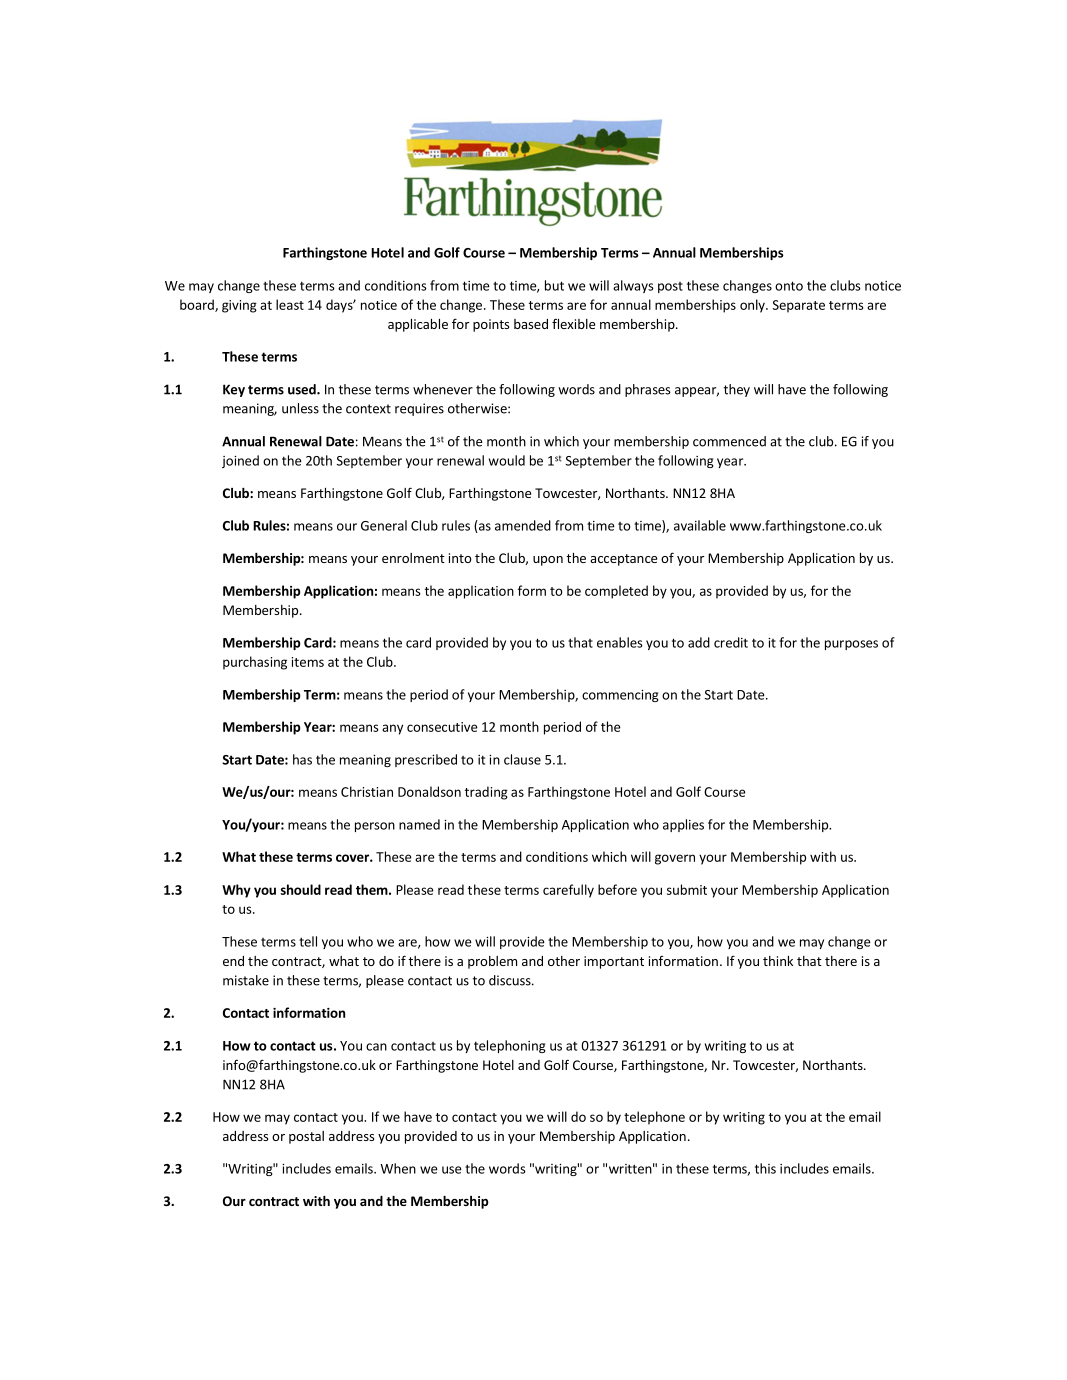 This screenshot has width=1067, height=1380. I want to click on credit, so click(731, 642).
